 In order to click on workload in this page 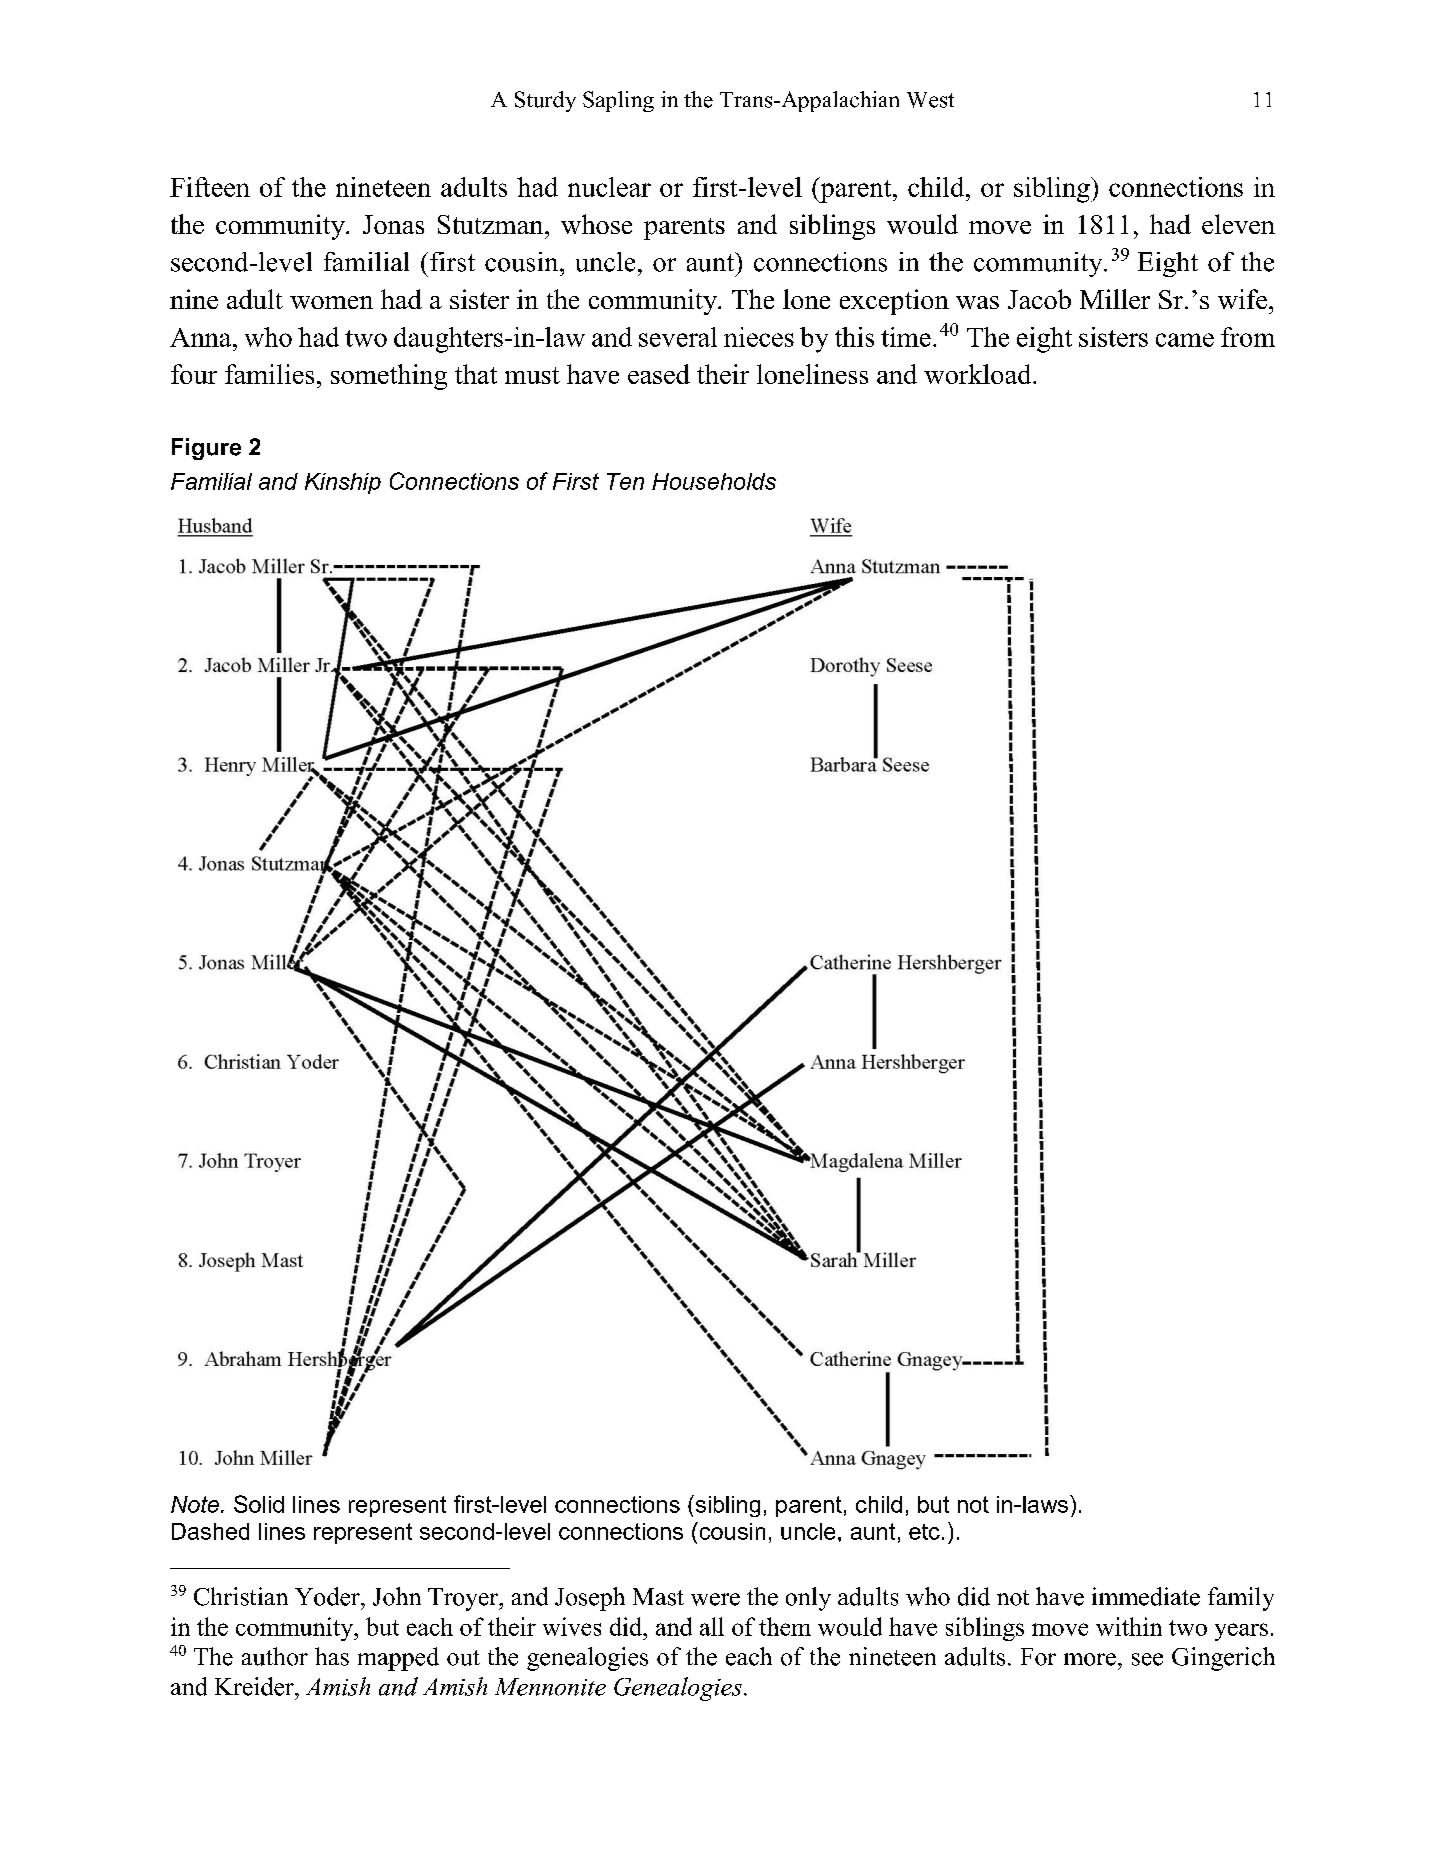, I will do `click(979, 374)`.
